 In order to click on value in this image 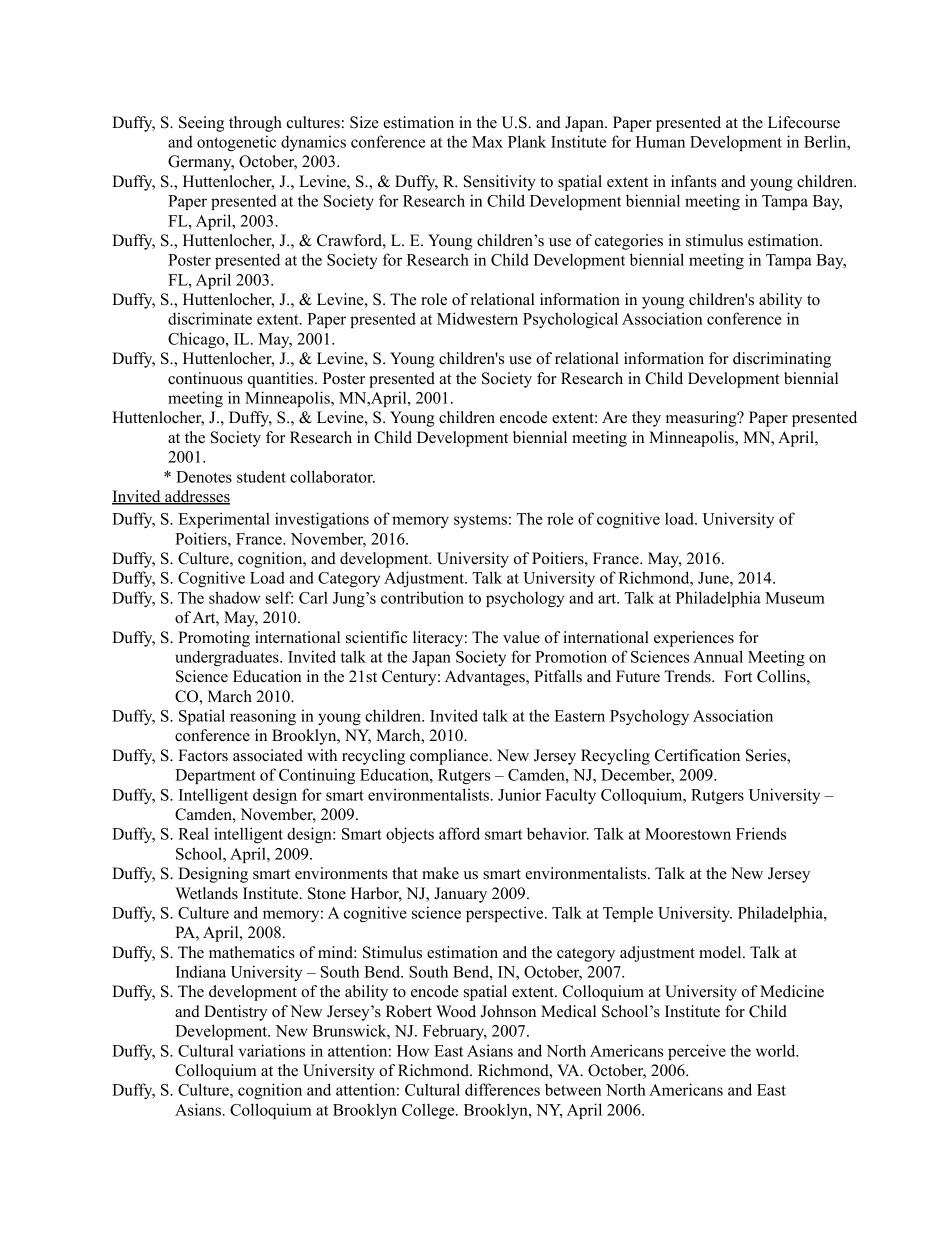, I will do `click(521, 637)`.
